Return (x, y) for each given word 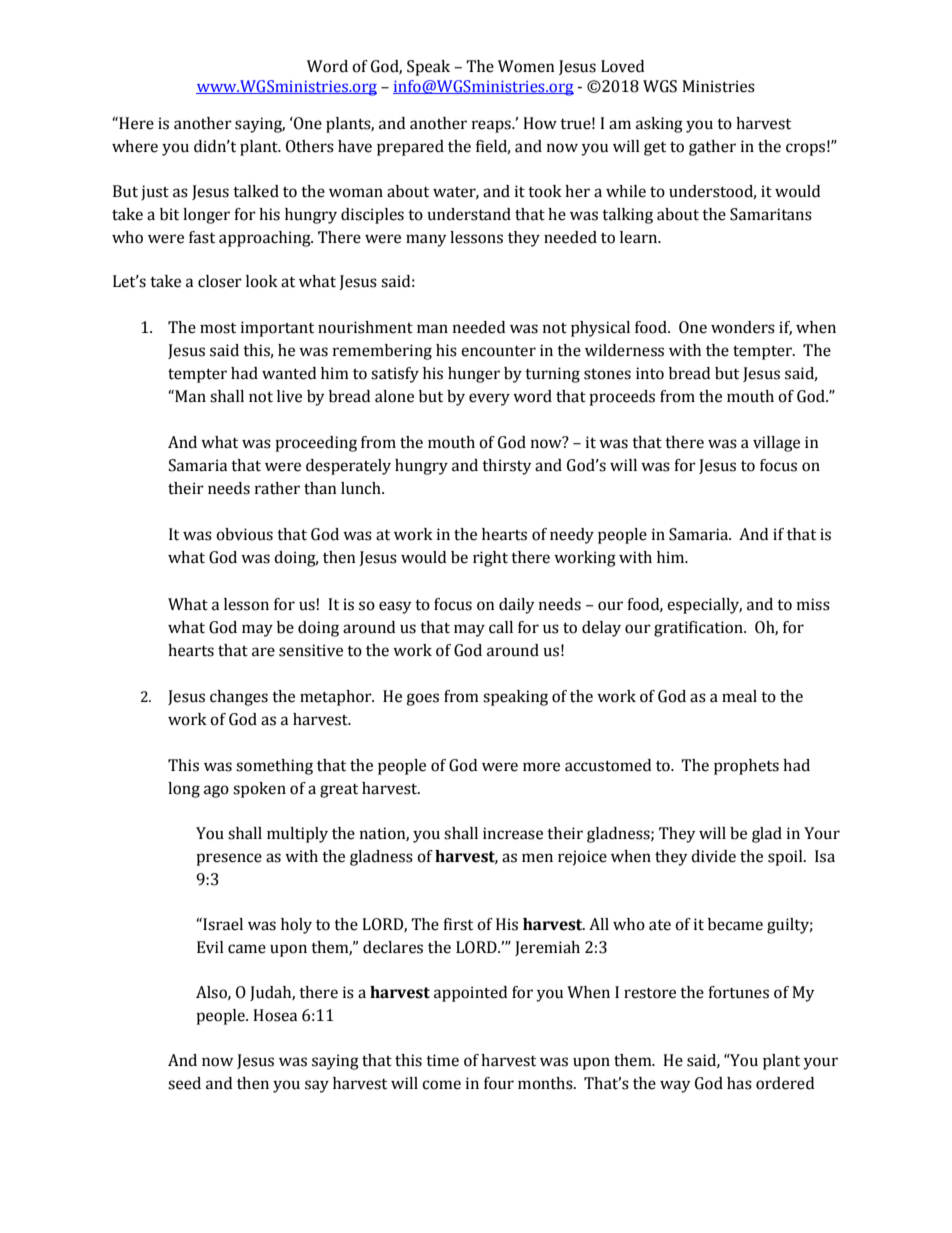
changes (239, 698)
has (739, 1083)
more (541, 767)
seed (184, 1083)
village (776, 444)
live (289, 396)
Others (310, 146)
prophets (746, 767)
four (499, 1083)
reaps (492, 126)
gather (712, 148)
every (489, 399)
